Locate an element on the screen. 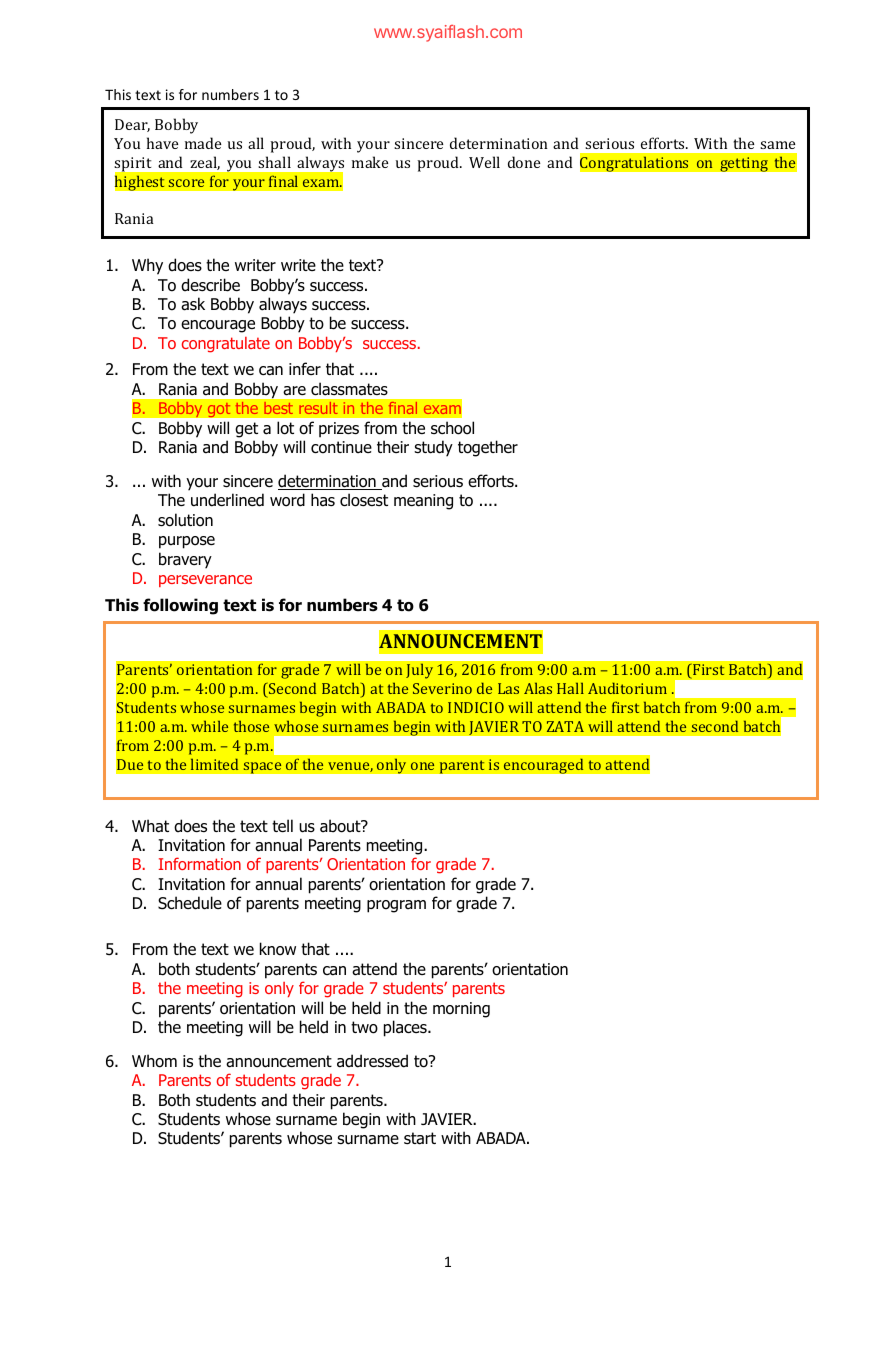 Image resolution: width=896 pixels, height=1371 pixels. lot is located at coordinates (285, 428).
